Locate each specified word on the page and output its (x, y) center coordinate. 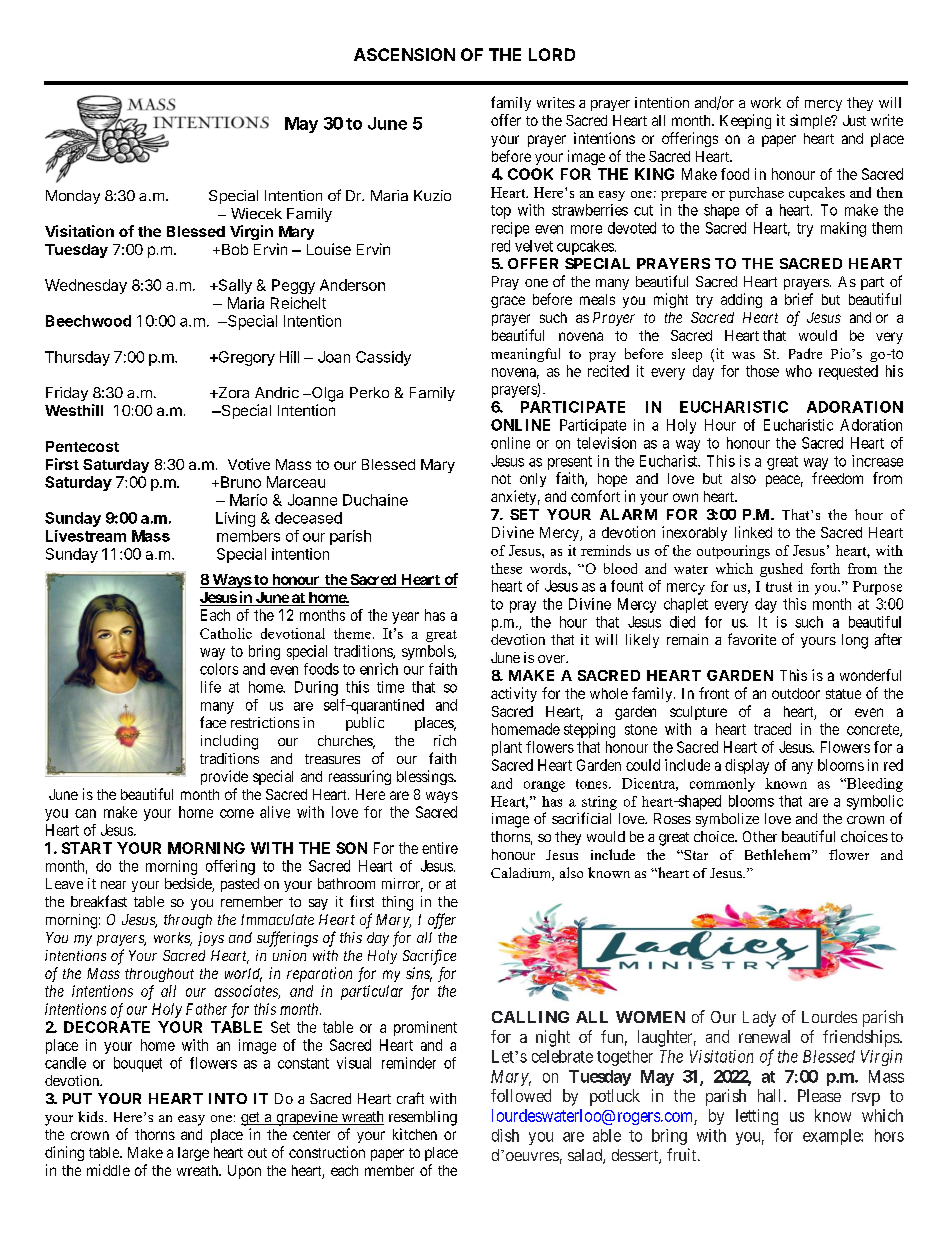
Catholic (226, 633)
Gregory (245, 358)
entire (440, 848)
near (113, 885)
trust (779, 587)
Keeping (745, 121)
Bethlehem (779, 854)
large (193, 1154)
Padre (805, 353)
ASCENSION (404, 54)
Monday (73, 197)
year (405, 618)
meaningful (525, 355)
